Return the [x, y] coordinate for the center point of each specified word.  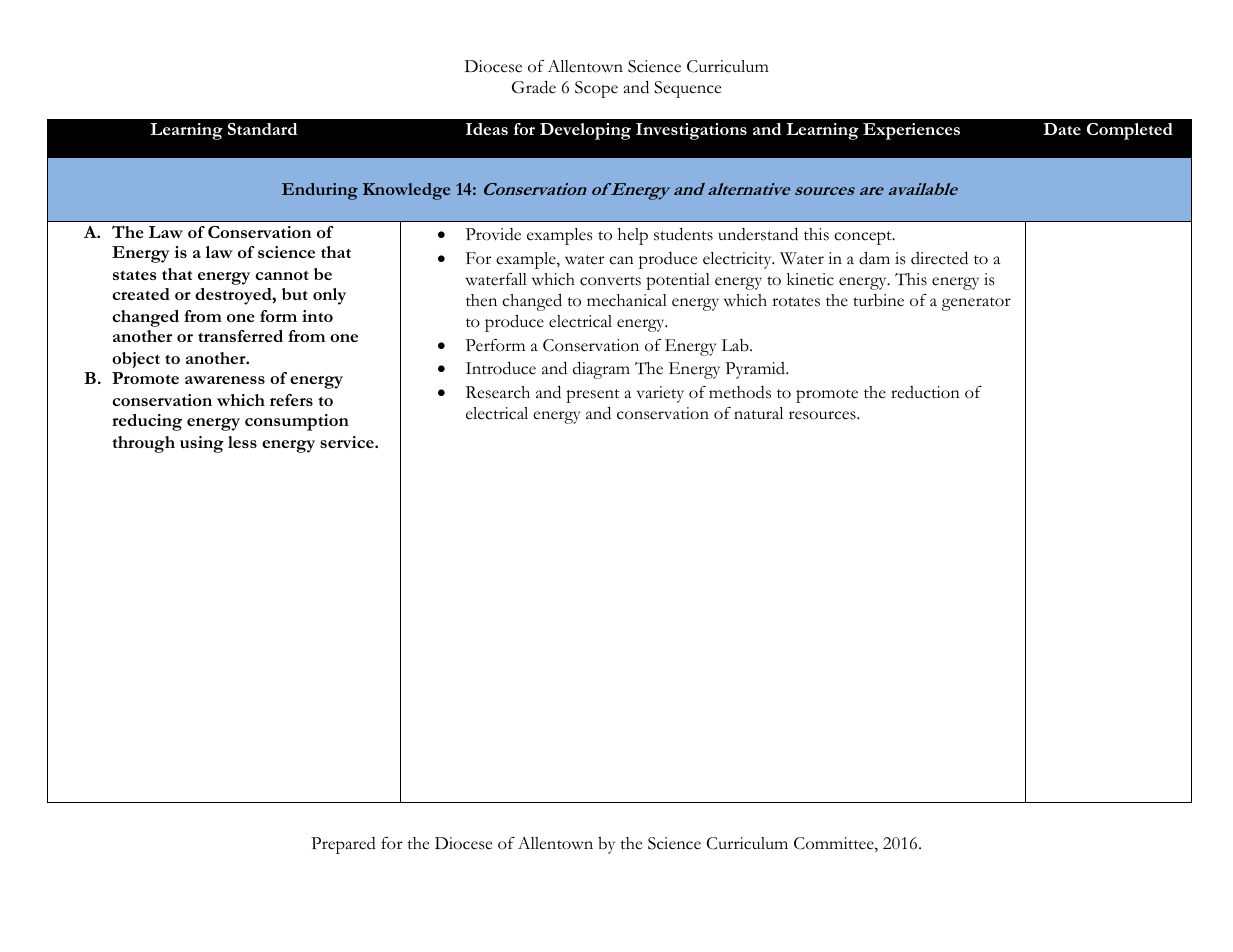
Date [1062, 129]
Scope [596, 89]
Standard [262, 129]
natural [758, 413]
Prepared [343, 845]
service [348, 442]
